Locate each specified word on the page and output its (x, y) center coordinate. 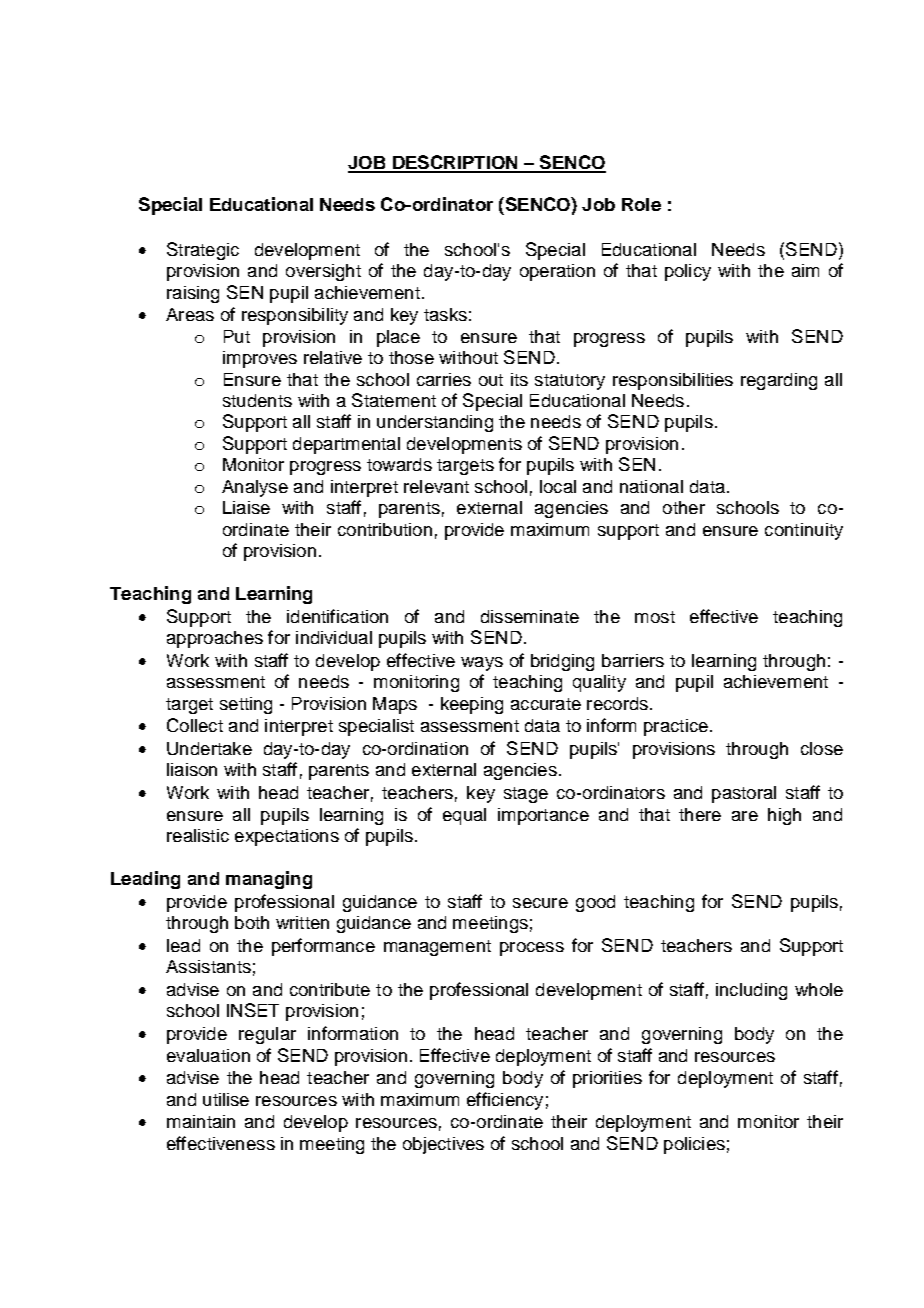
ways (482, 664)
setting (246, 705)
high (784, 816)
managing (269, 880)
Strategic (203, 251)
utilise (226, 1099)
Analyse (255, 488)
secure (540, 903)
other (684, 507)
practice (676, 727)
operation (557, 272)
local (558, 486)
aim (805, 270)
